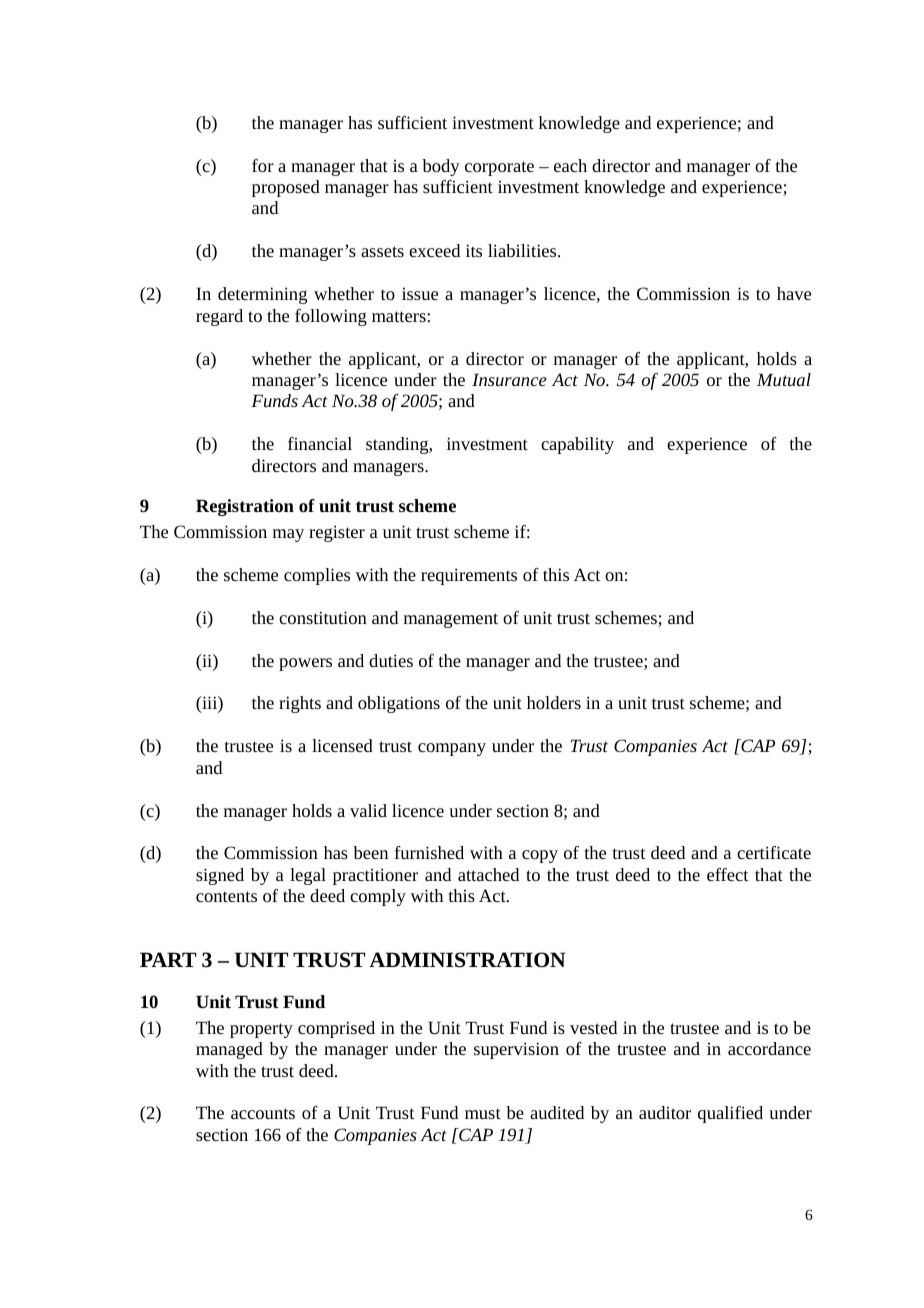  Describe the element at coordinates (245, 507) in the image. I see `Registration` at that location.
